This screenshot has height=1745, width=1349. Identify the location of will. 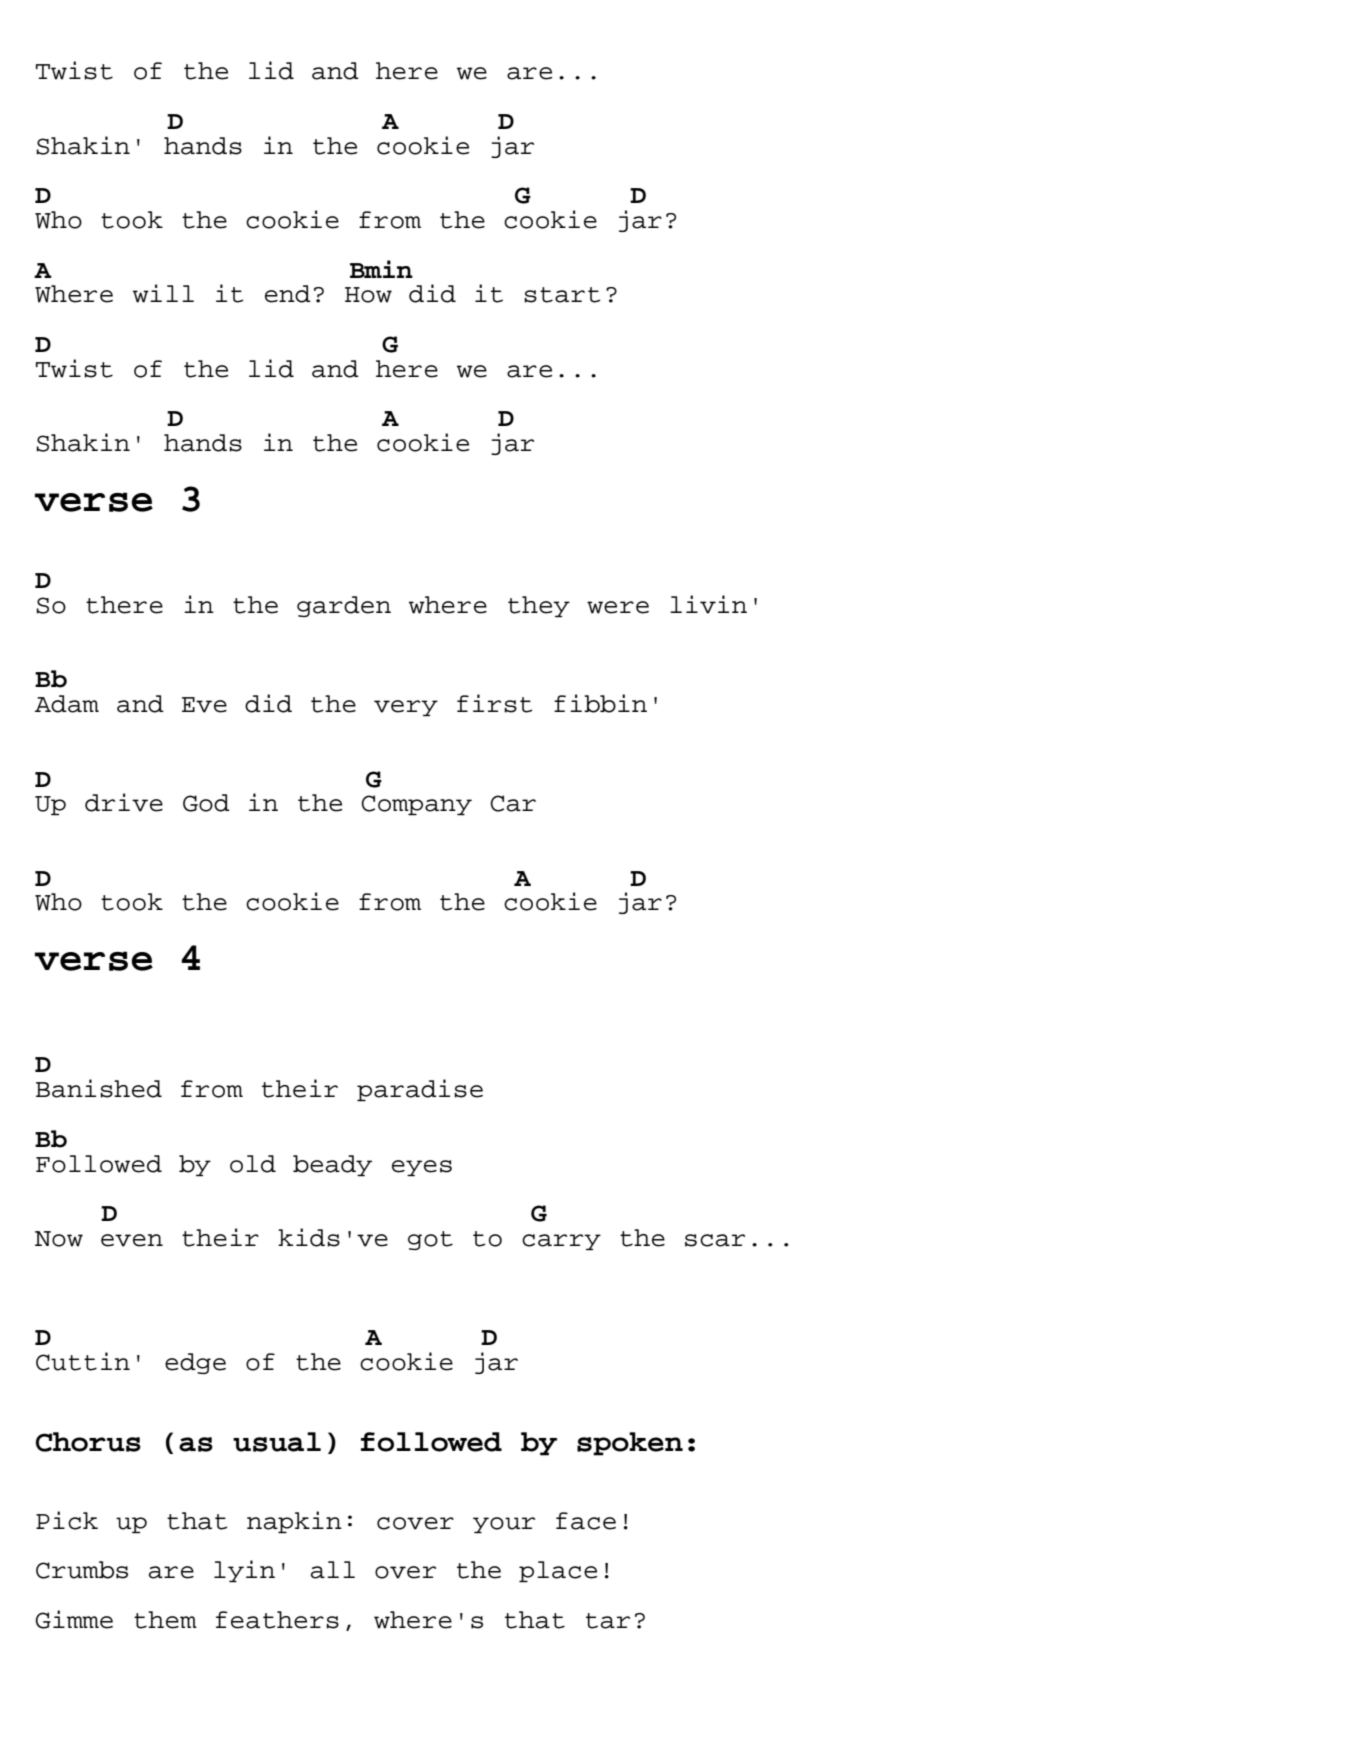
(163, 293).
